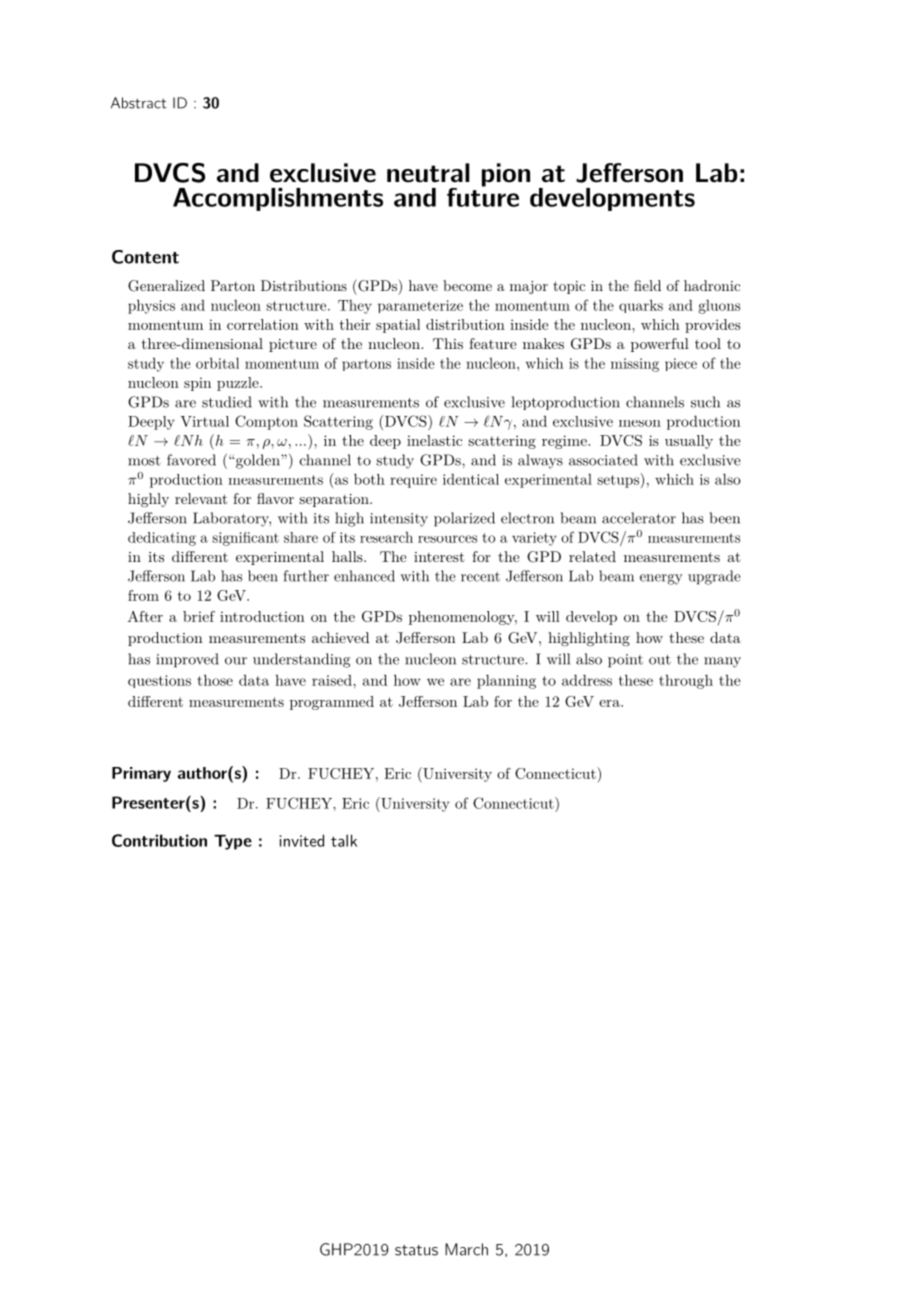 This document has height=1308, width=924. Describe the element at coordinates (344, 840) in the document. I see `talk` at that location.
